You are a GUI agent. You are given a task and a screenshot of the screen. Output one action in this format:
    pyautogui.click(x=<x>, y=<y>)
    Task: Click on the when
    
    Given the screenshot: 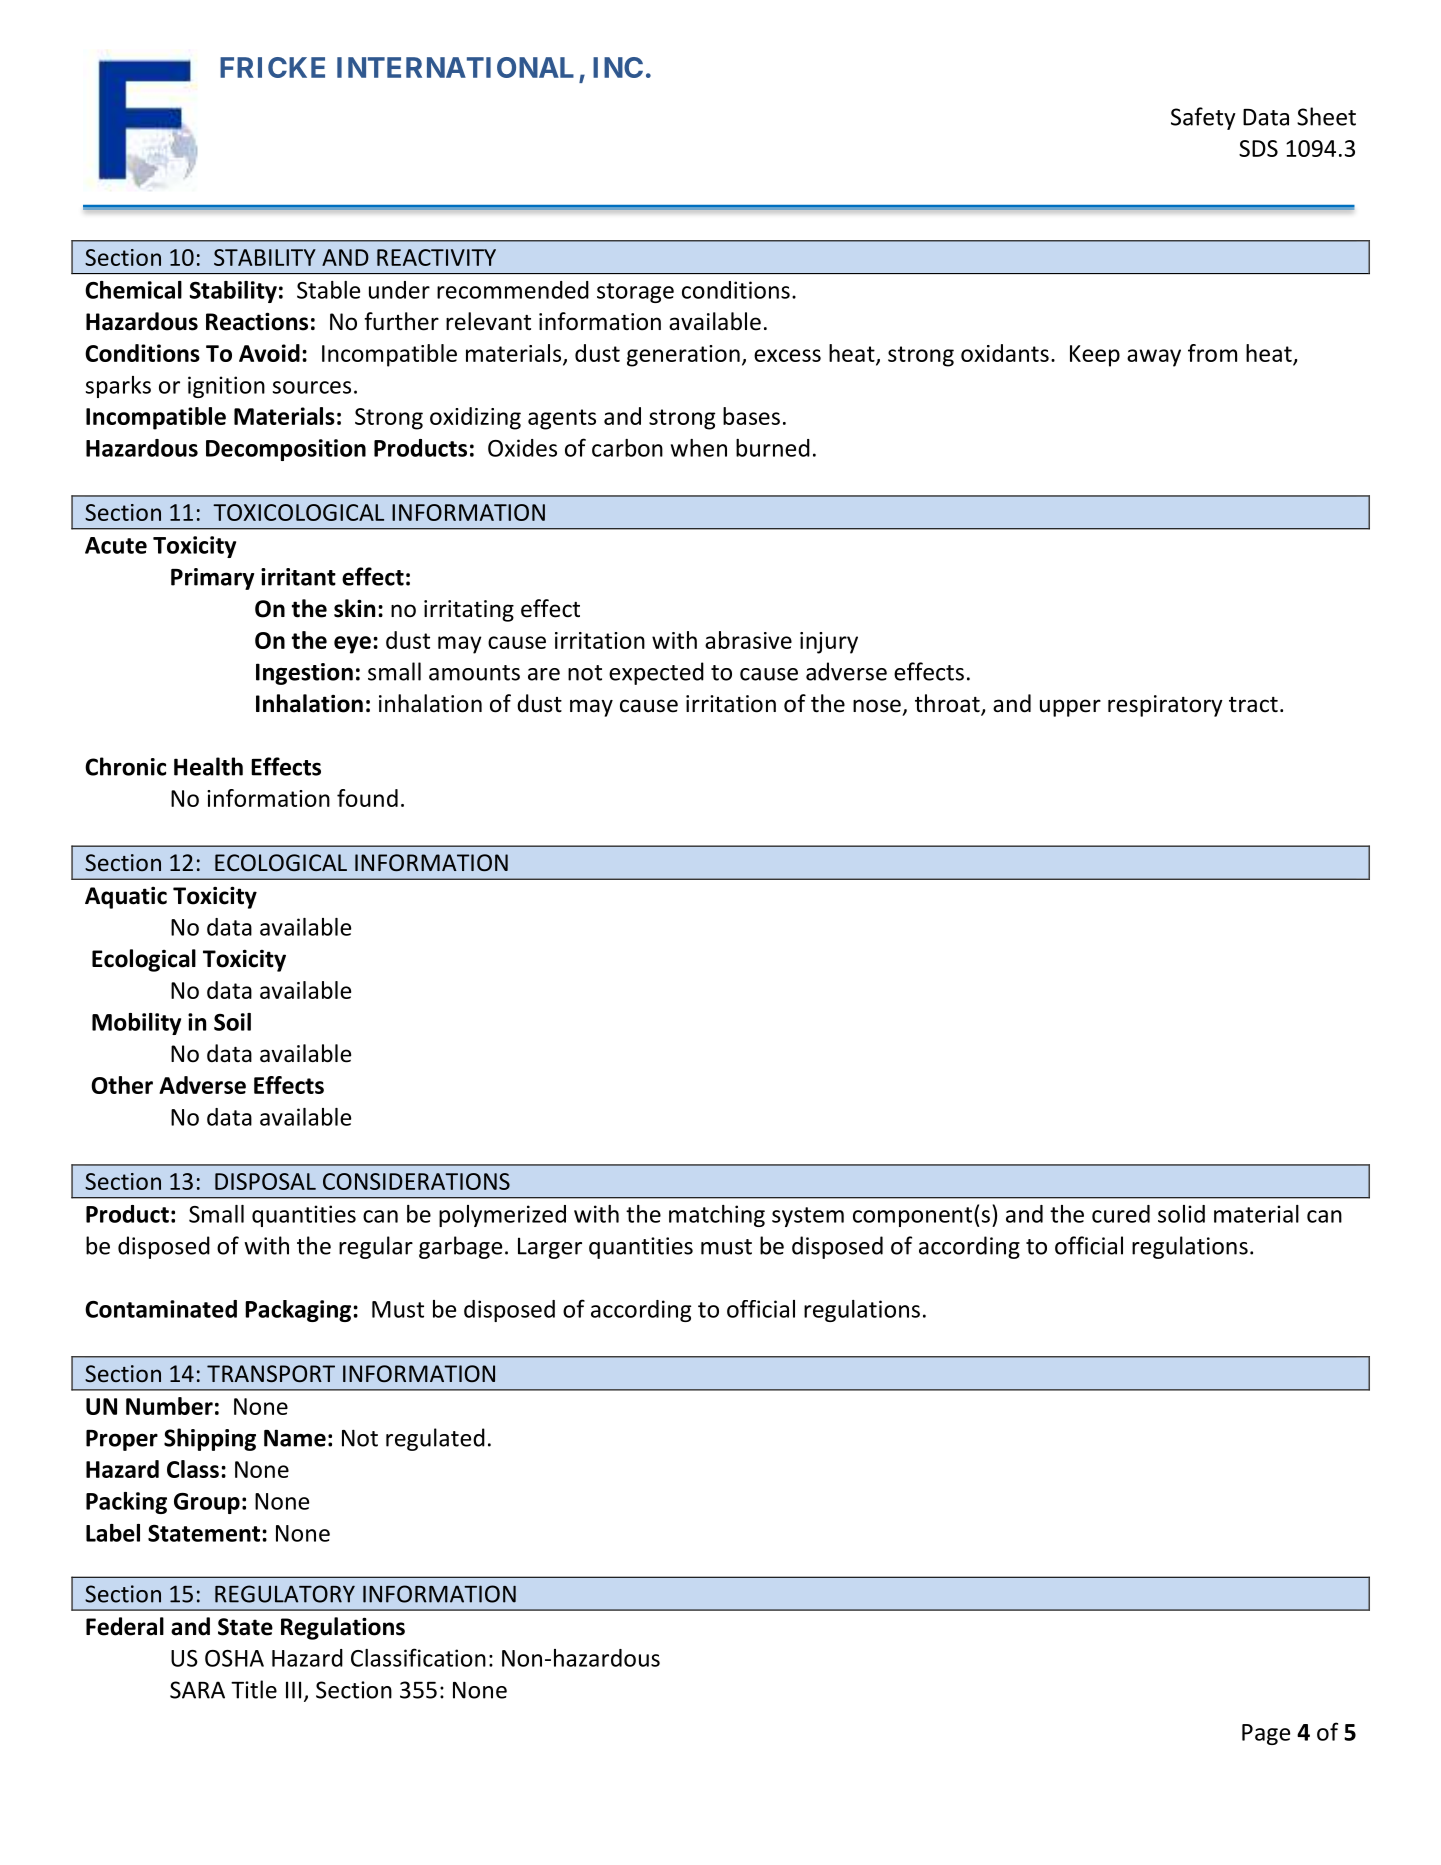 What is the action you would take?
    pyautogui.click(x=699, y=448)
